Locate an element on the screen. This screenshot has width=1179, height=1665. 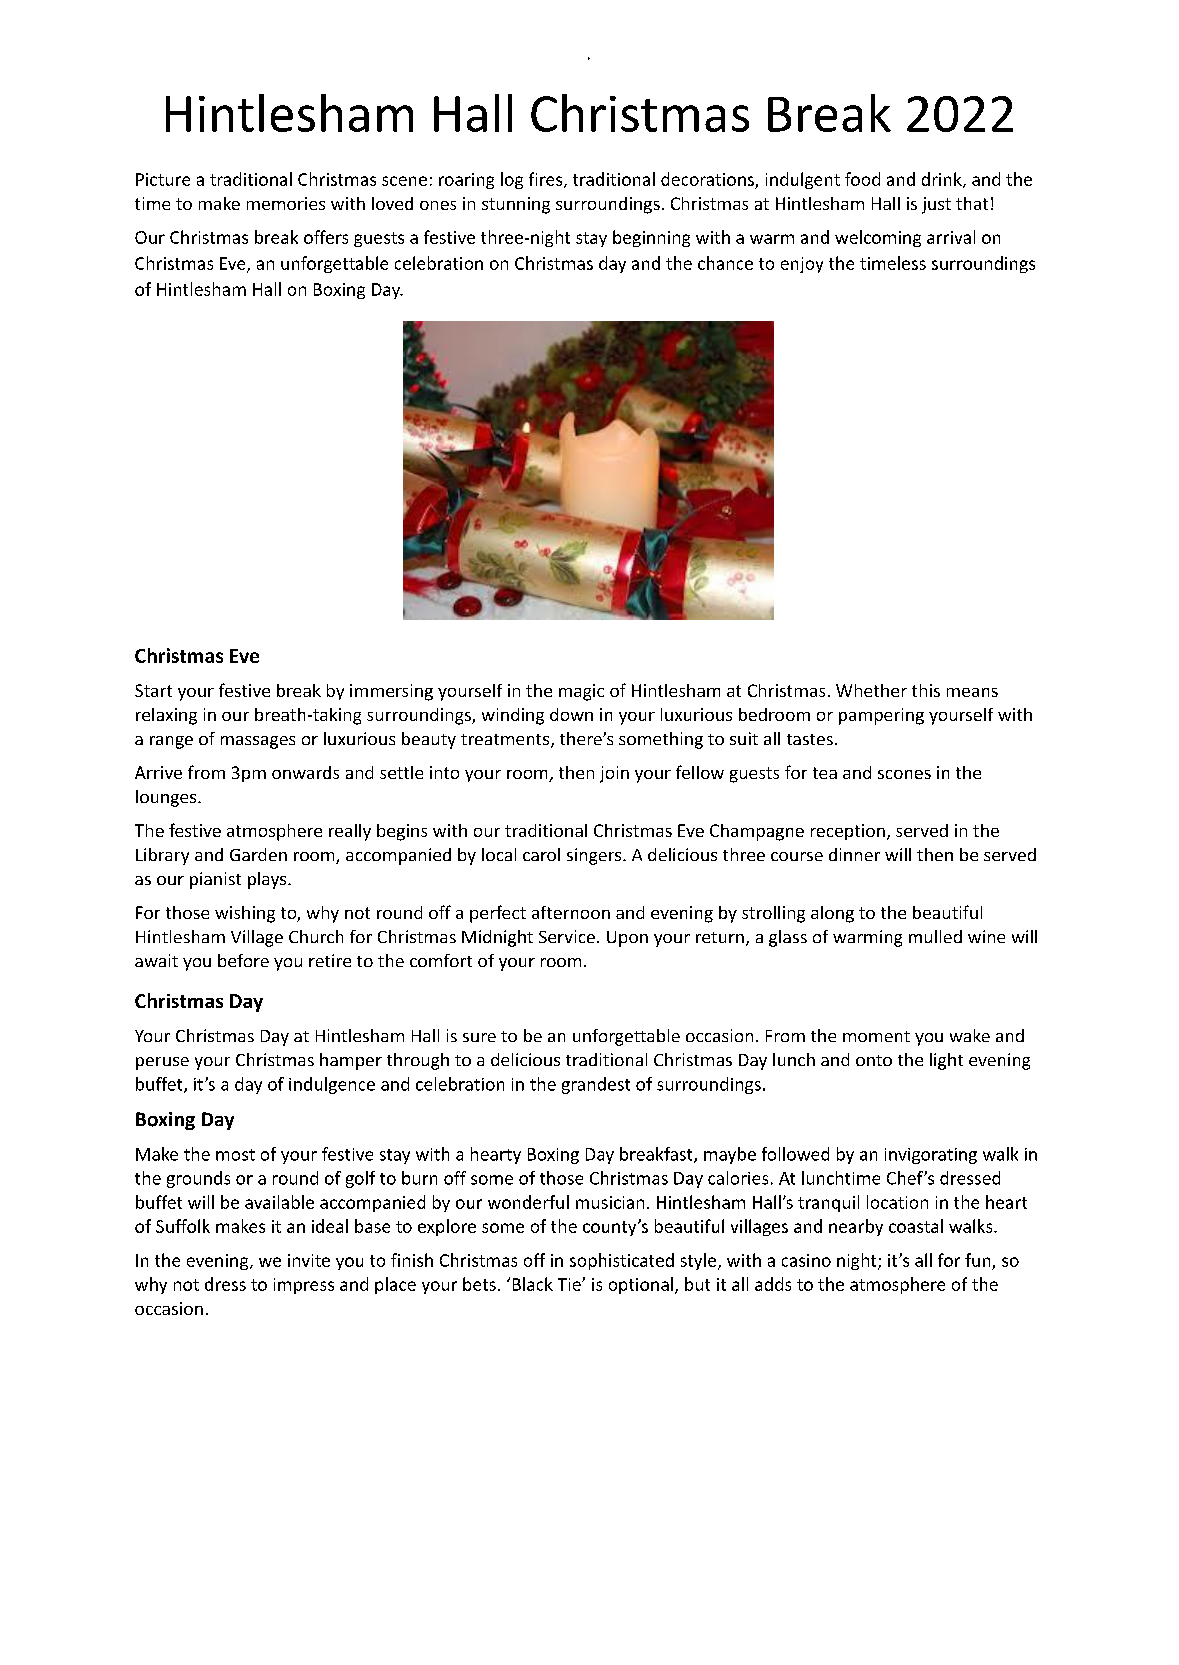
Whether is located at coordinates (871, 690).
